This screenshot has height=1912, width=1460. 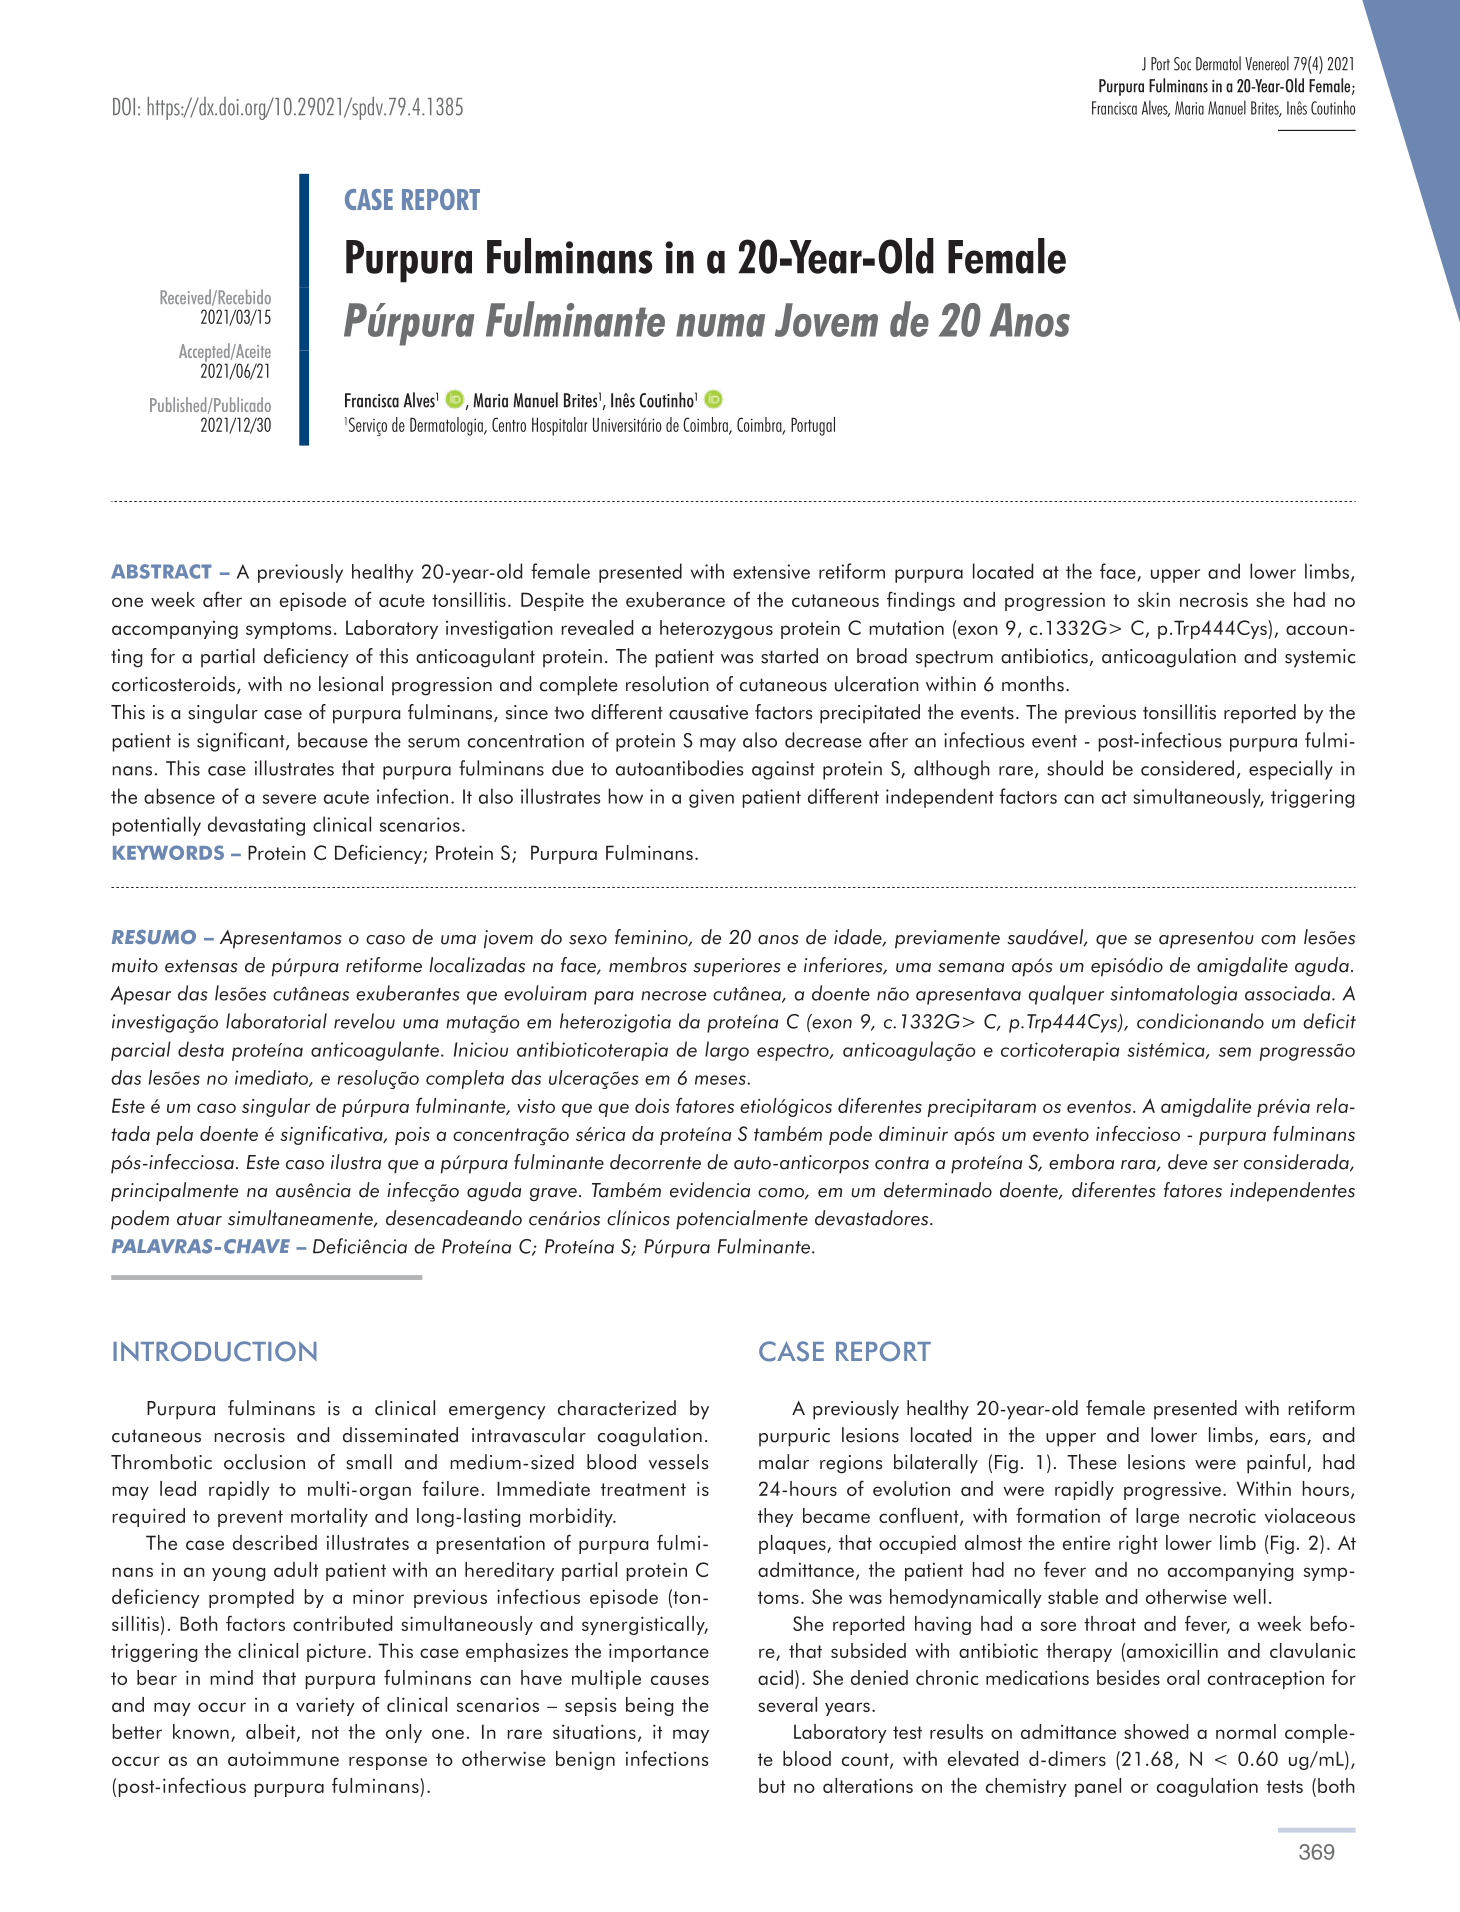 What do you see at coordinates (1154, 599) in the screenshot?
I see `skin` at bounding box center [1154, 599].
